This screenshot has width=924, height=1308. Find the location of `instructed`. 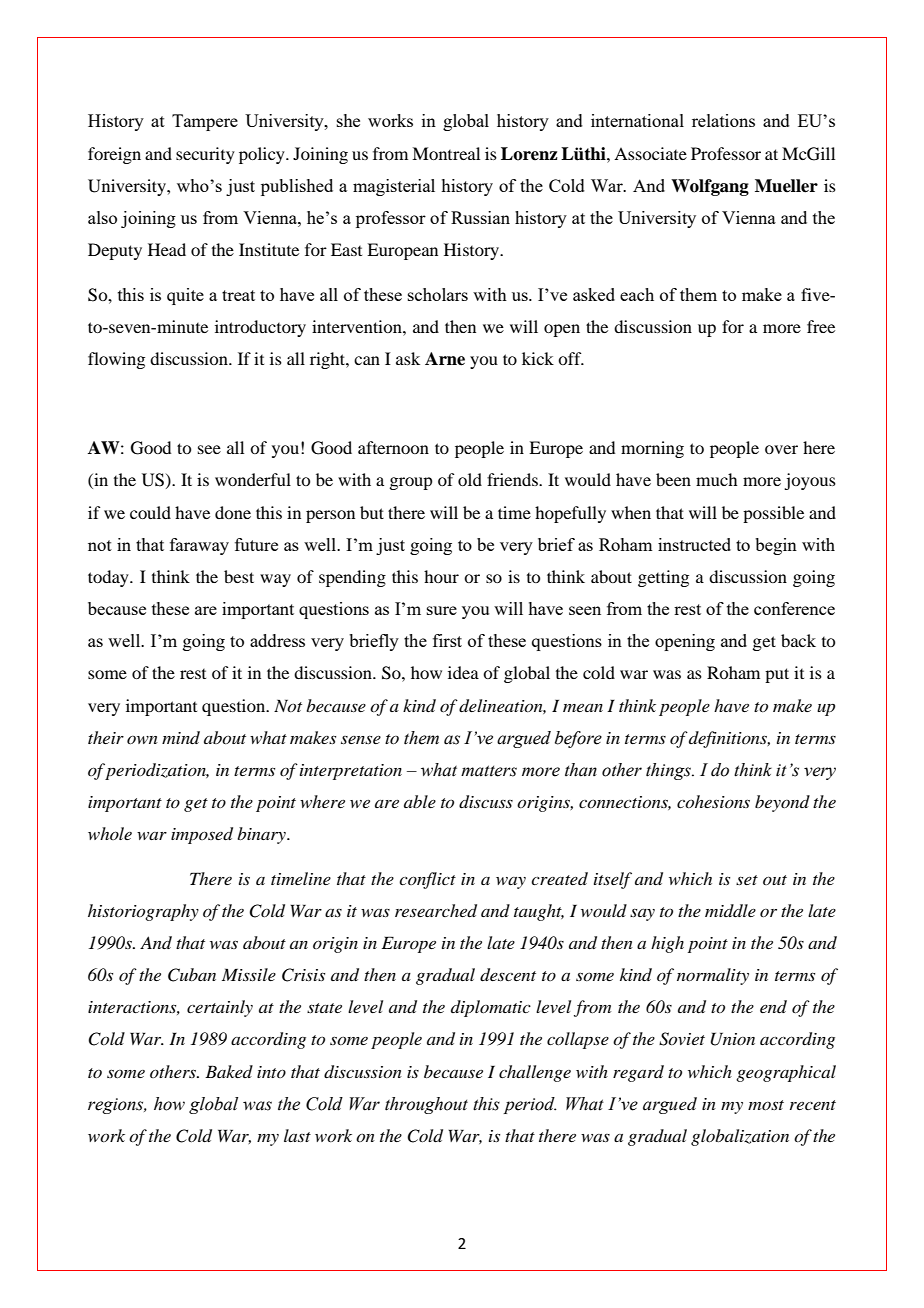

instructed is located at coordinates (694, 544).
